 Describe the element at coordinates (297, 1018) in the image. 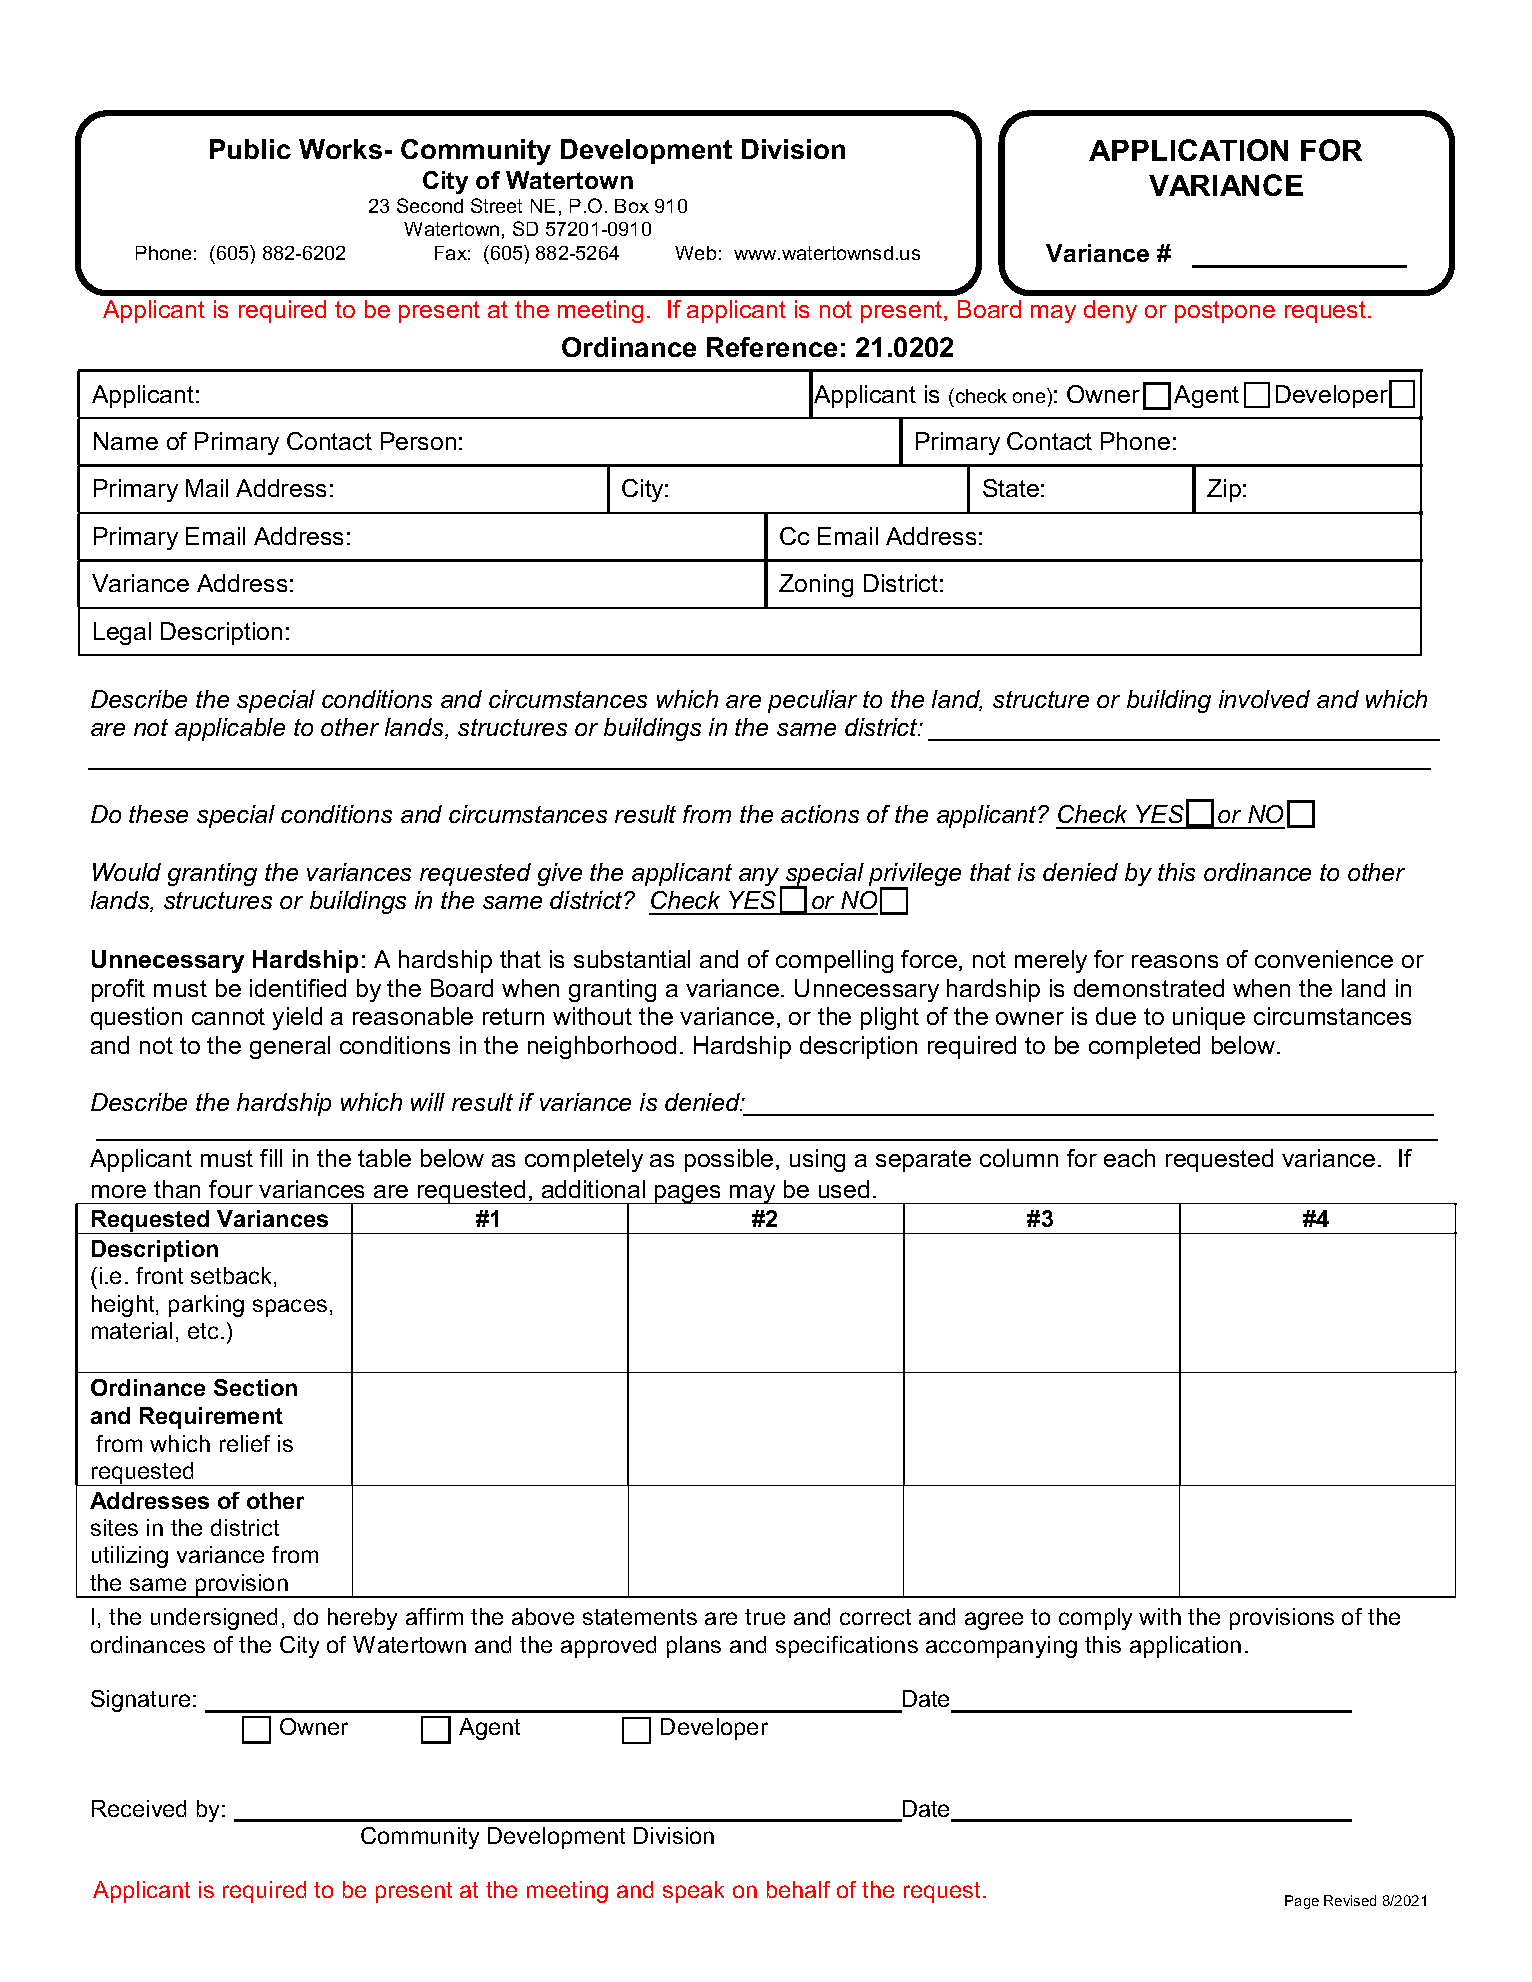

I see `yield` at that location.
